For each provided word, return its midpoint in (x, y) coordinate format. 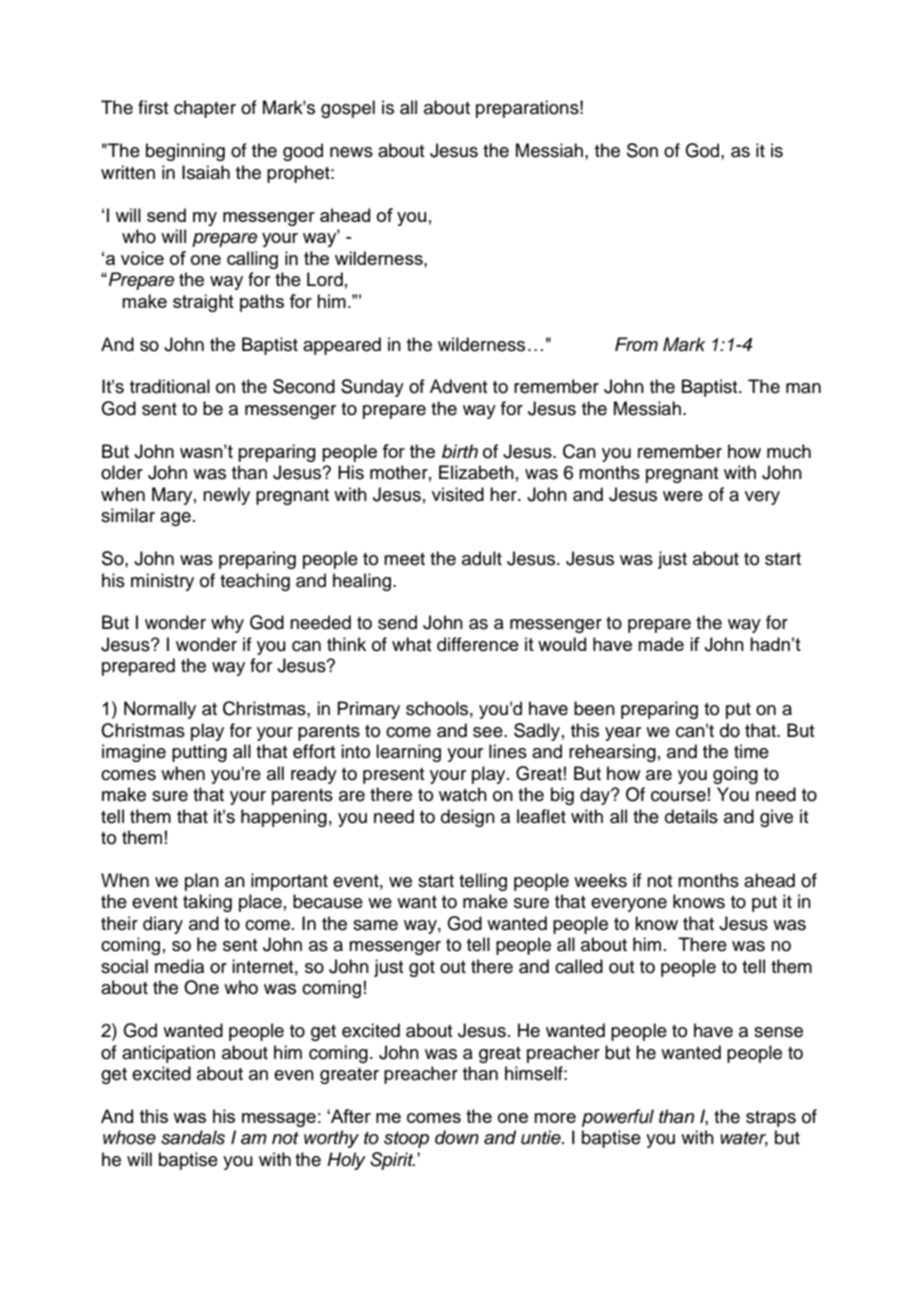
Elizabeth (476, 472)
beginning (185, 152)
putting (199, 753)
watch (463, 794)
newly (226, 496)
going (735, 775)
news (351, 152)
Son (642, 150)
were (683, 496)
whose (129, 1137)
